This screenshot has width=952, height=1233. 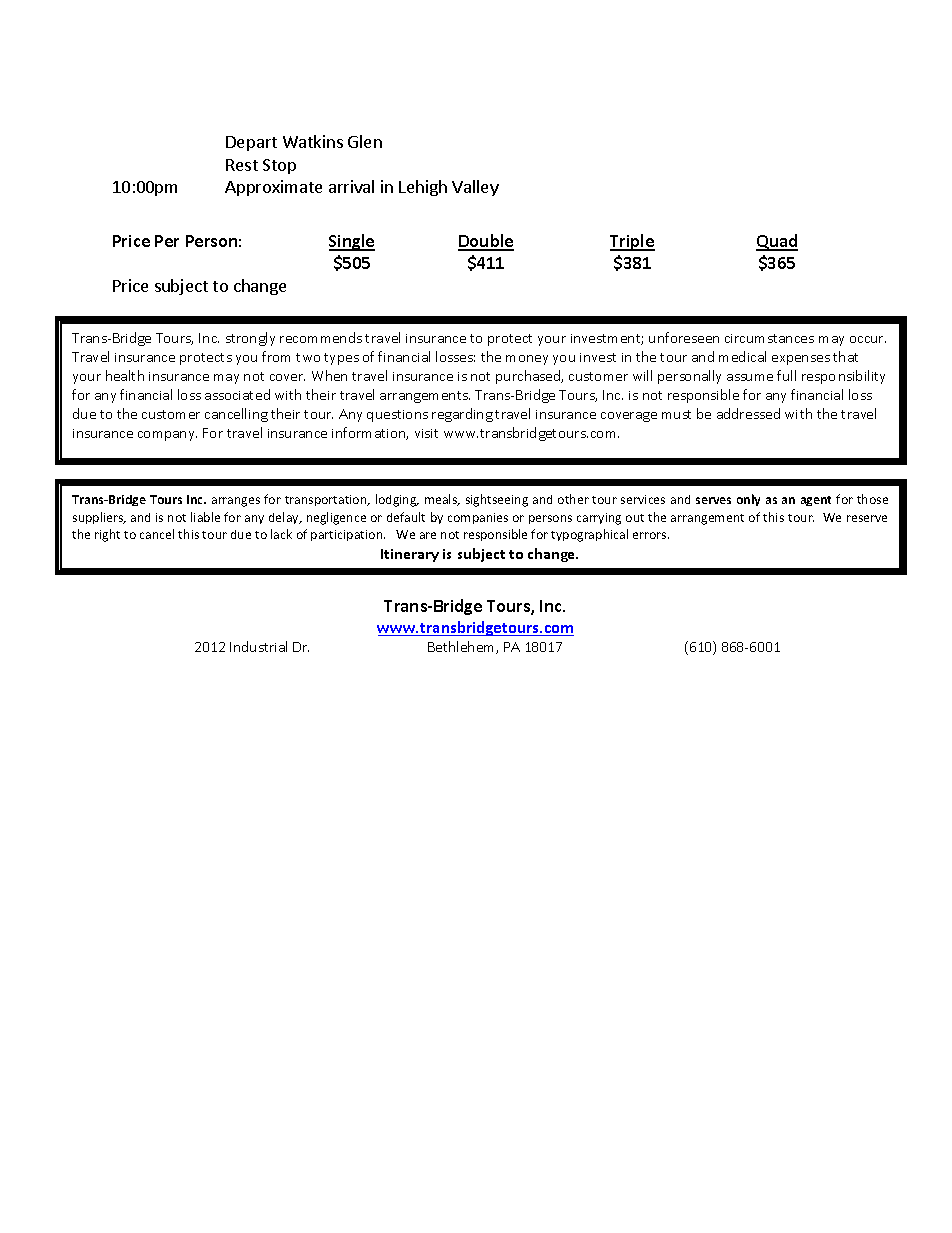 What do you see at coordinates (777, 242) in the screenshot?
I see `Quad` at bounding box center [777, 242].
